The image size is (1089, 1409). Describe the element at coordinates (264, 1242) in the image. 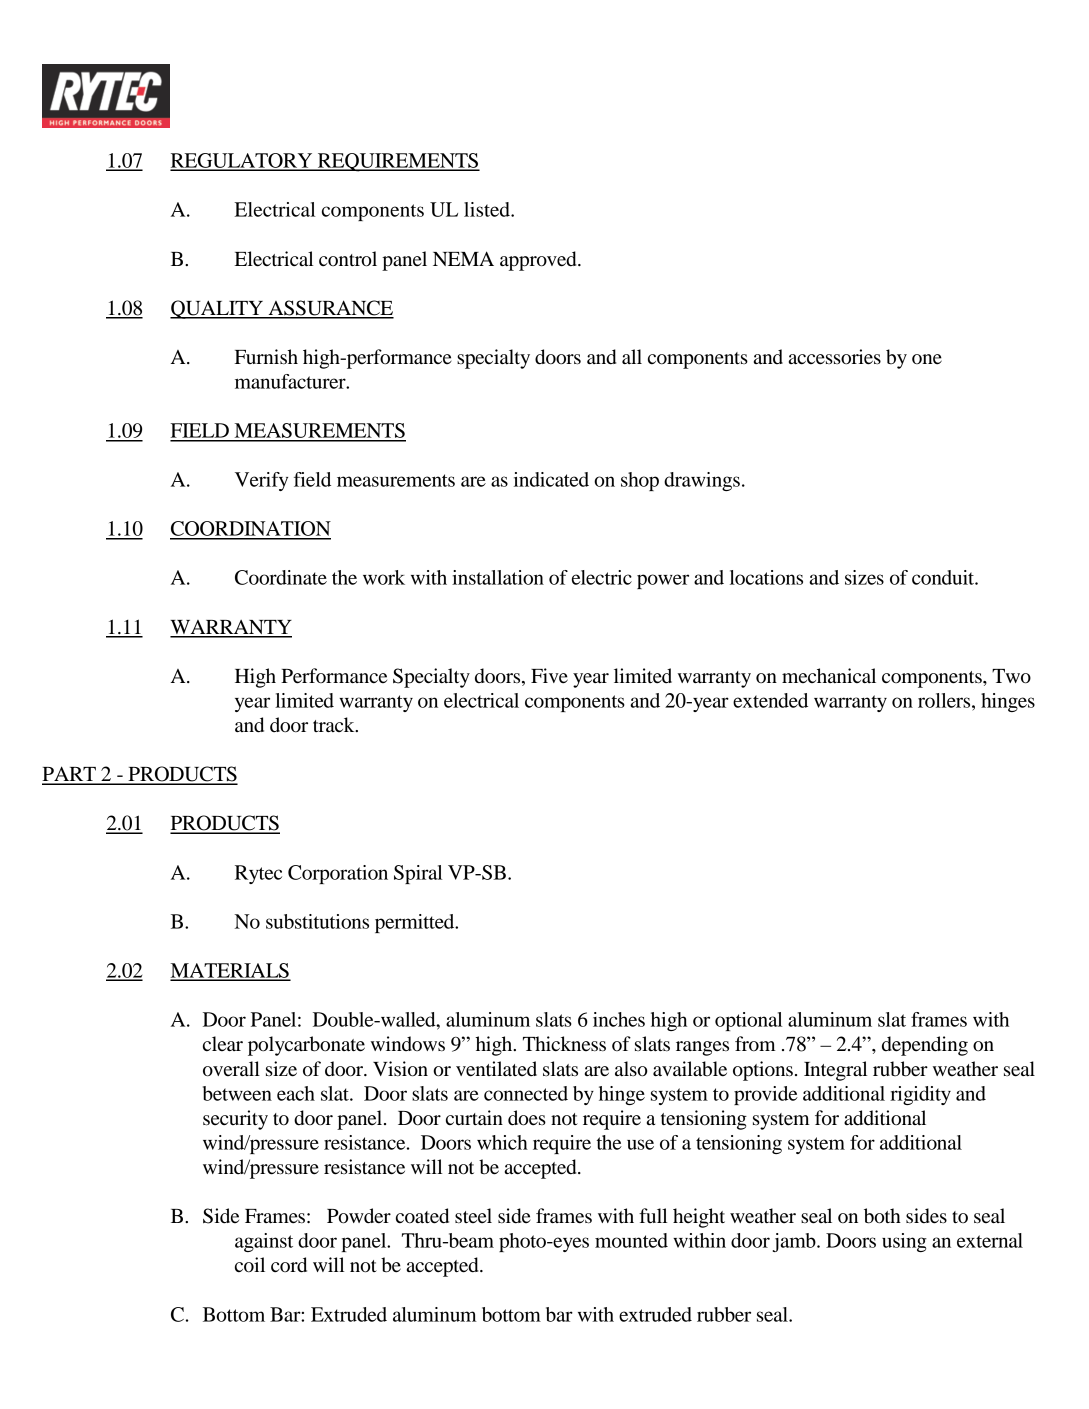

I see `against` at that location.
